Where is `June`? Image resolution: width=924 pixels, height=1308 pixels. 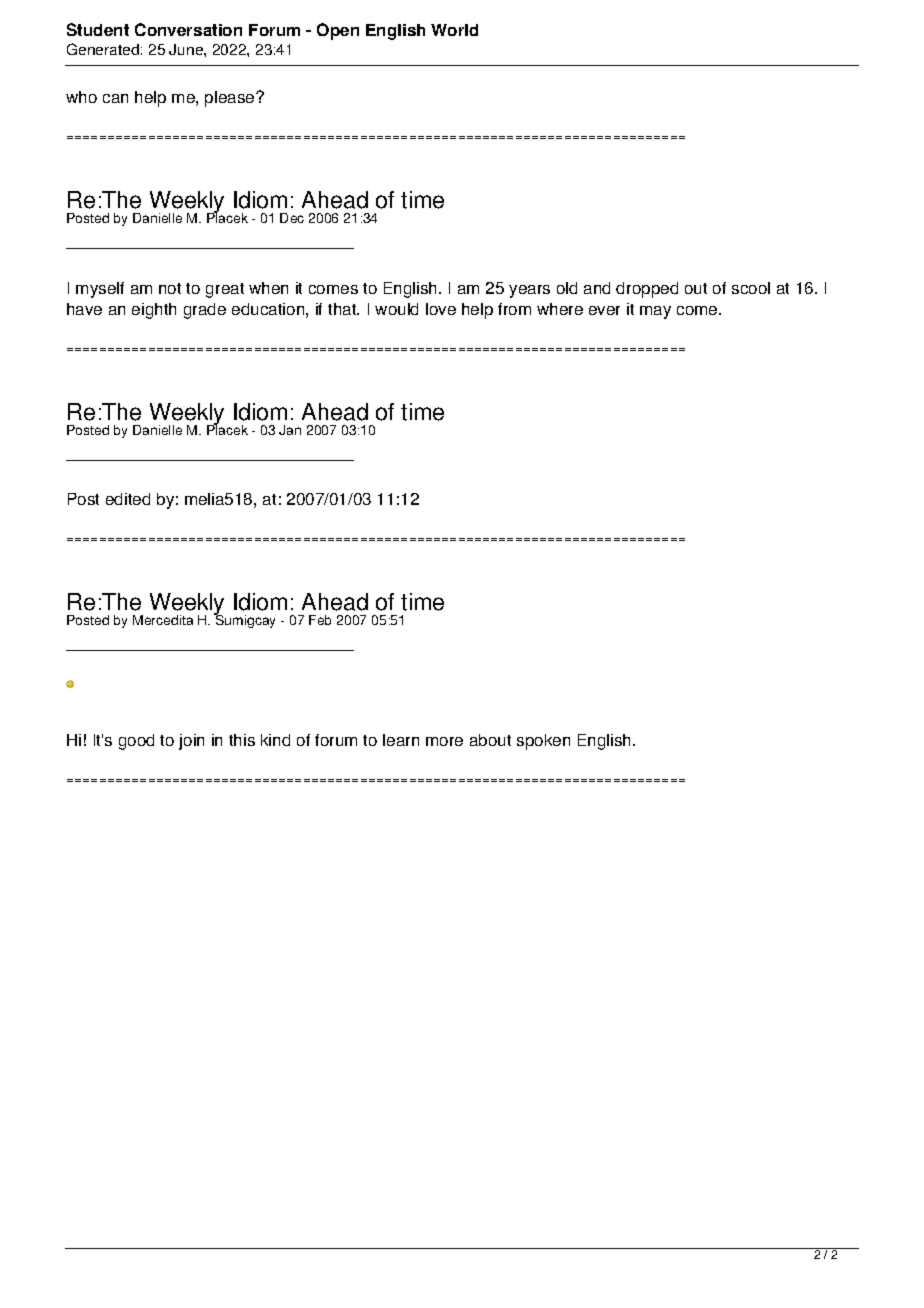 June is located at coordinates (187, 49).
